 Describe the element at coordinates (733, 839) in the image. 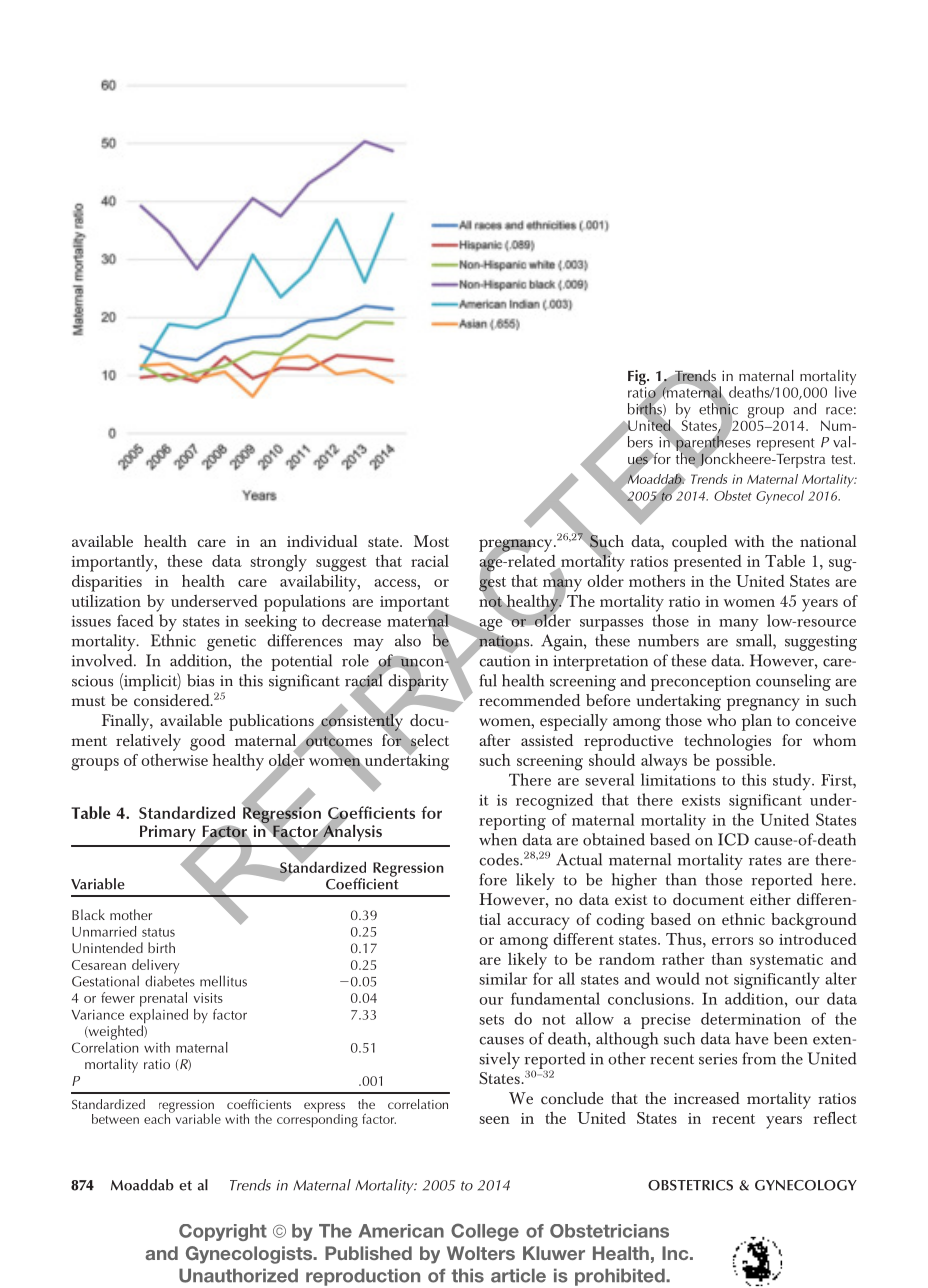

I see `ICD` at that location.
